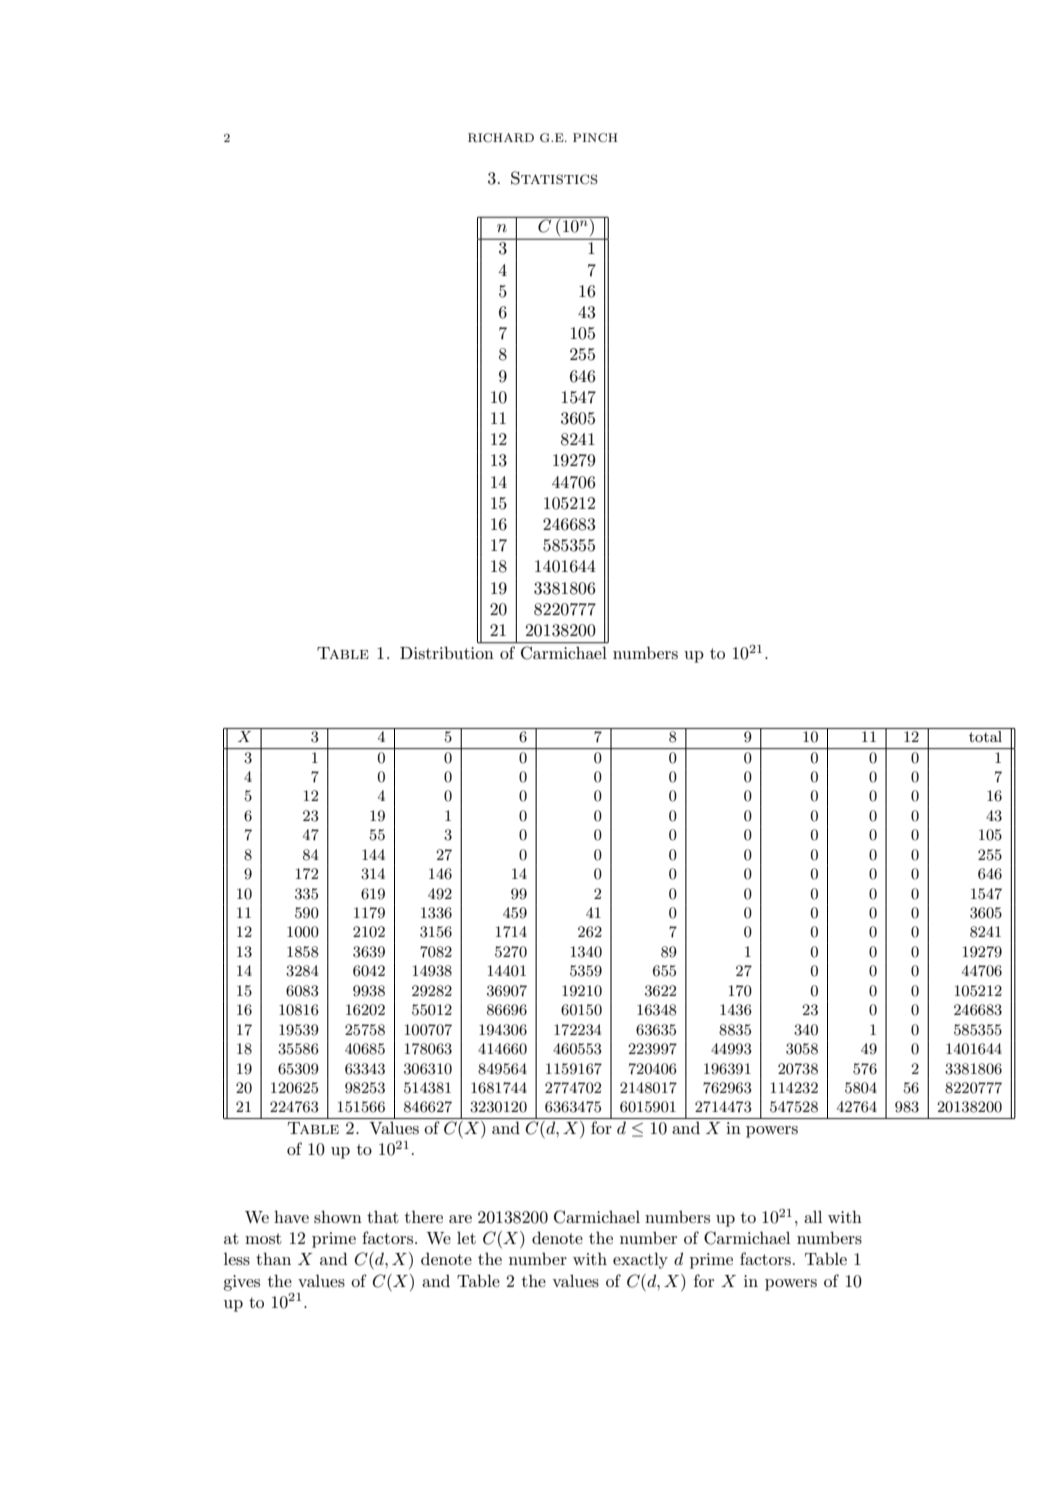 The width and height of the image is (1056, 1493). I want to click on all, so click(813, 1217).
